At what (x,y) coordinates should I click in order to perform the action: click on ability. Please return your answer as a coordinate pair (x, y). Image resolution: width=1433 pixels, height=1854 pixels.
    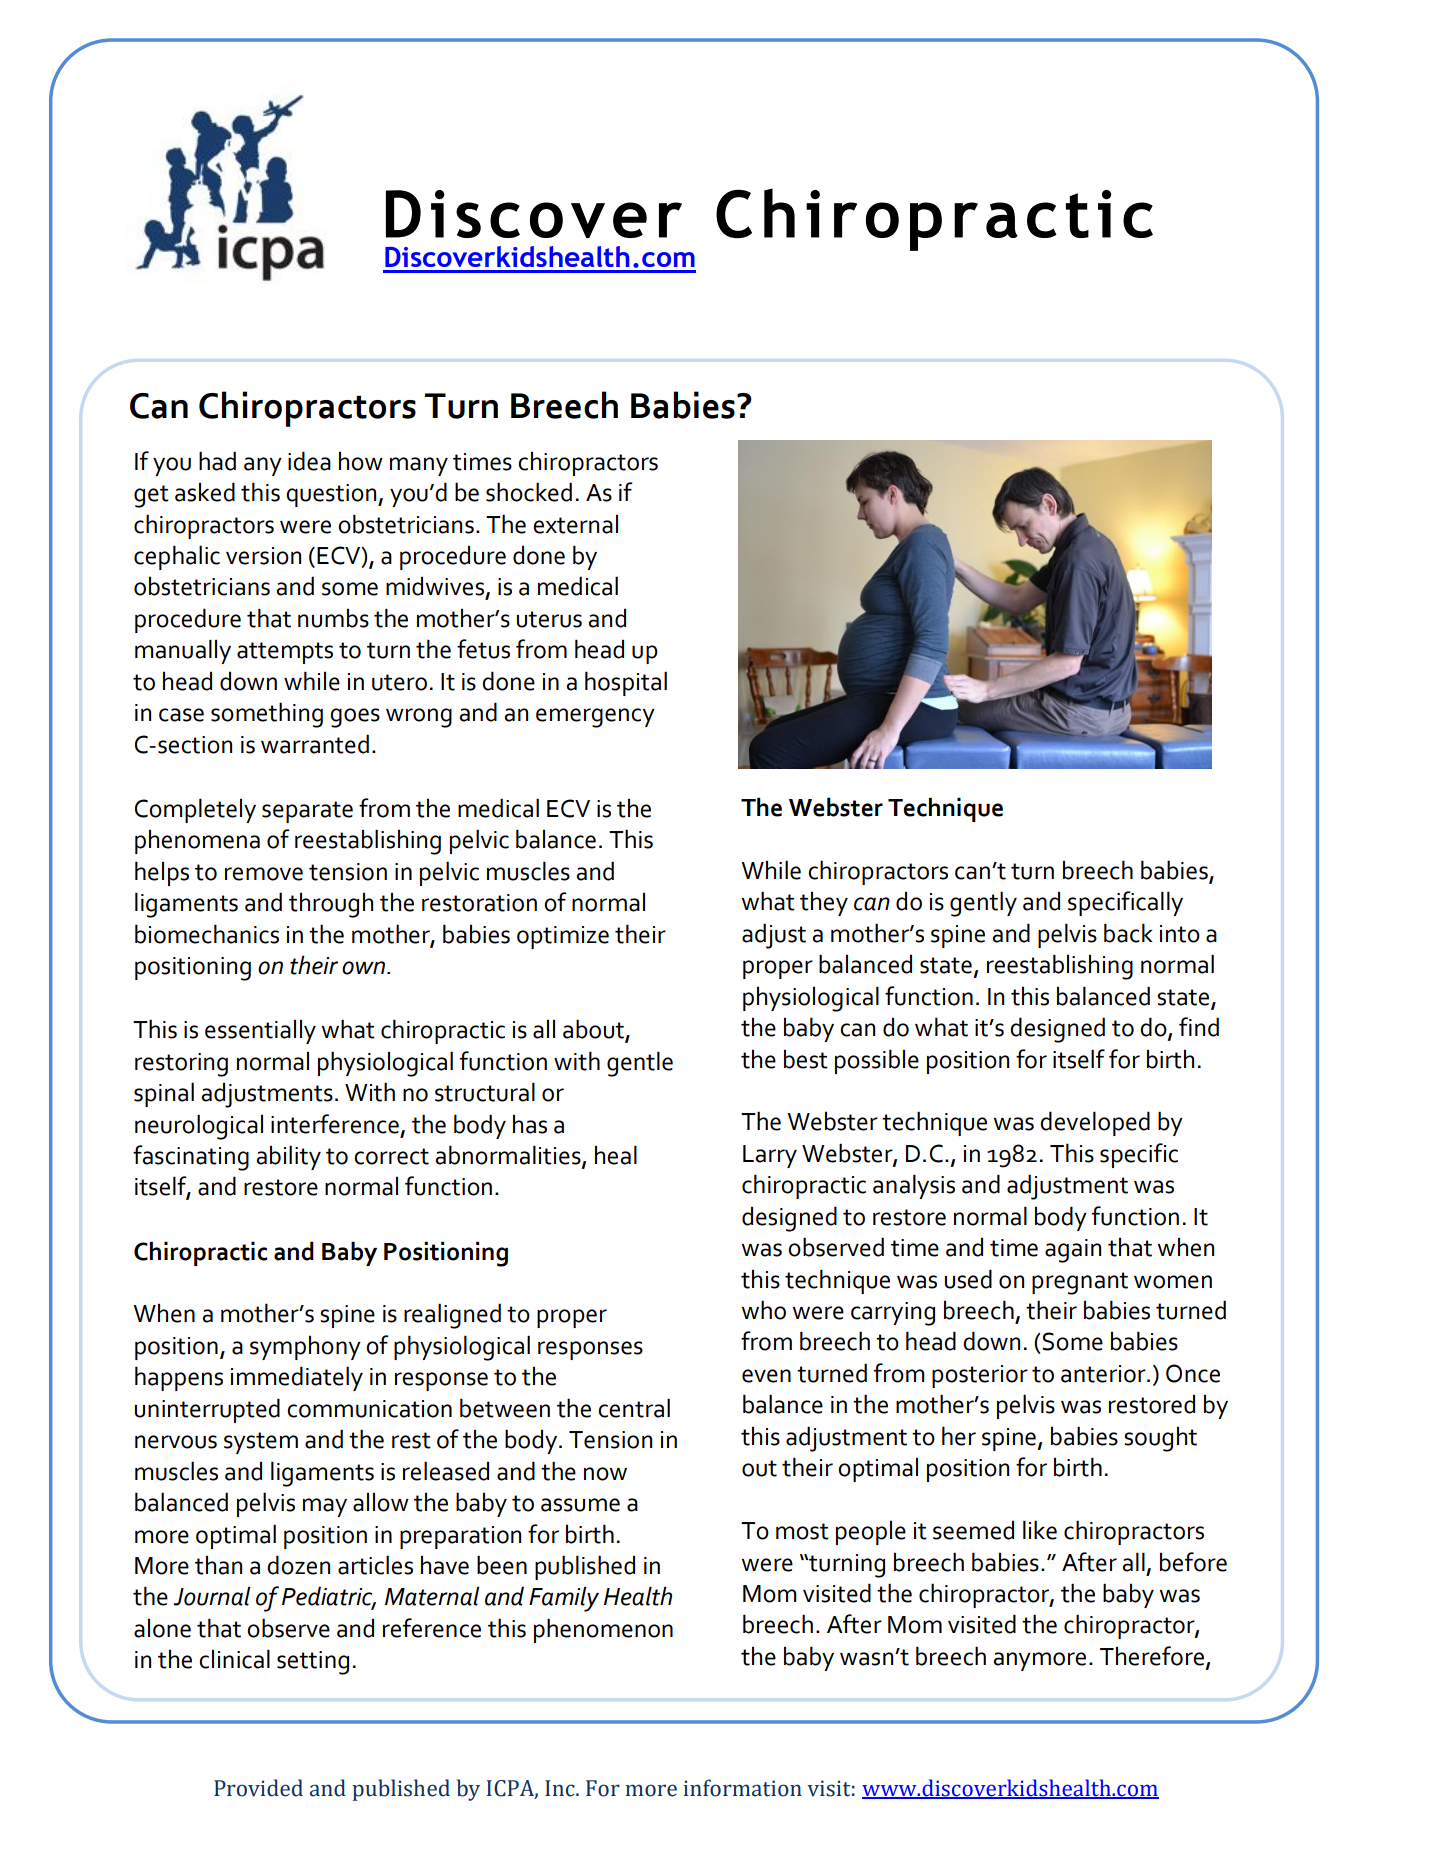
    Looking at the image, I should click on (288, 1157).
